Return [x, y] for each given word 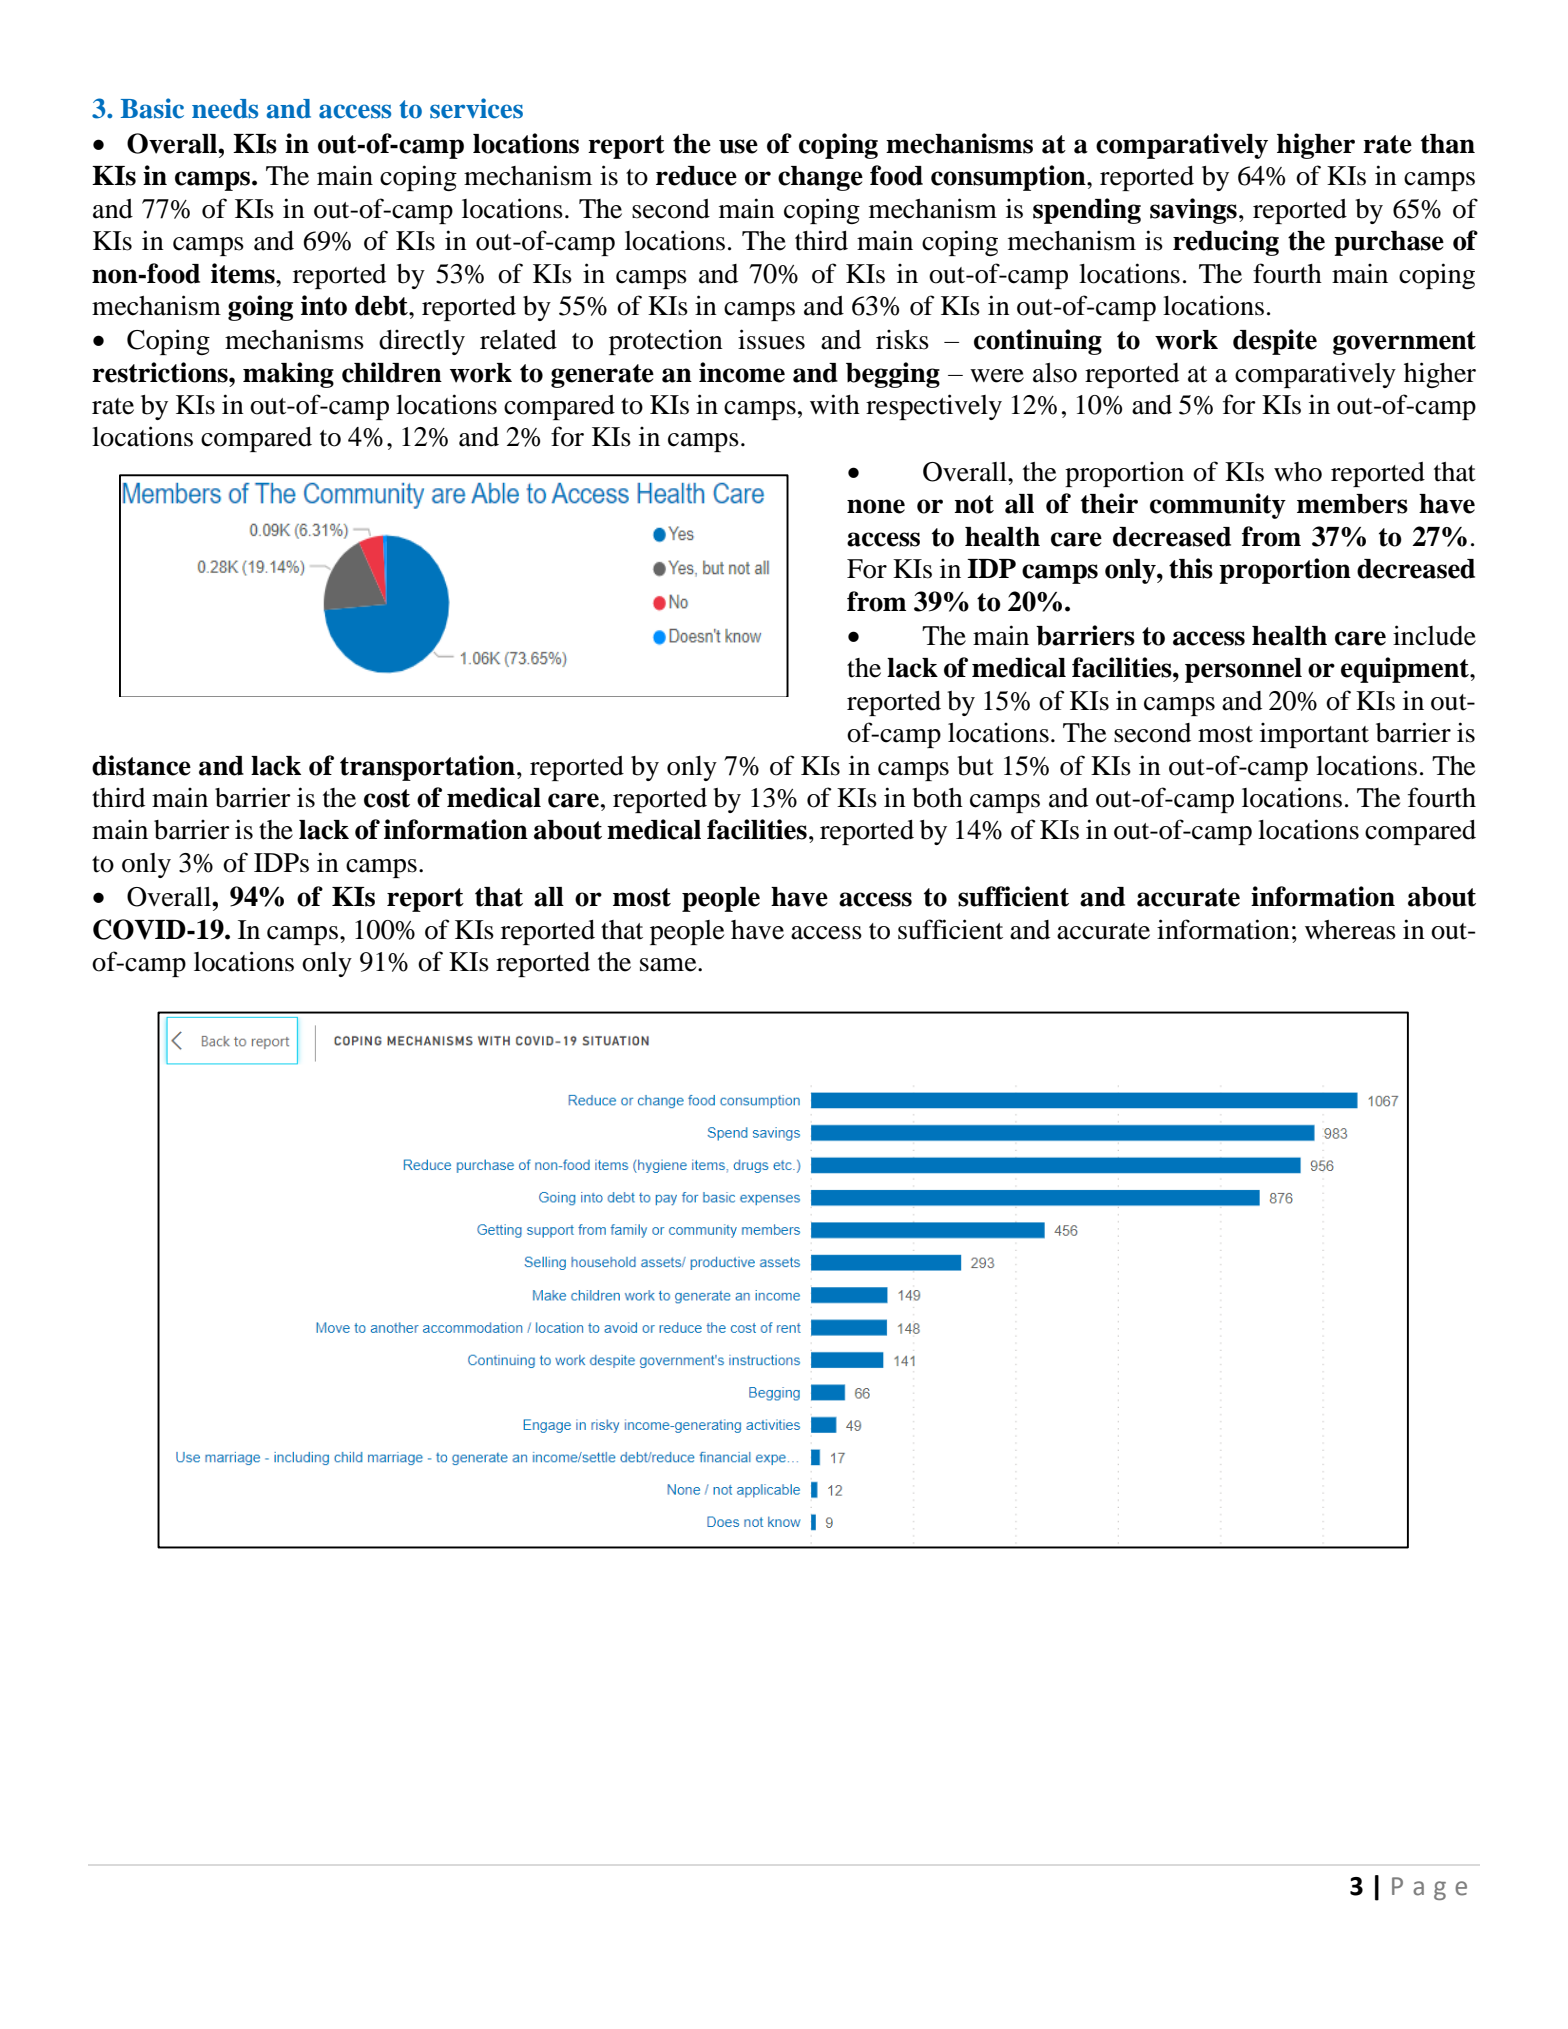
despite [1275, 342]
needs [225, 109]
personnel [1243, 670]
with [835, 404]
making [288, 375]
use [738, 146]
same [669, 965]
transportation [427, 768]
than [1448, 144]
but [975, 766]
